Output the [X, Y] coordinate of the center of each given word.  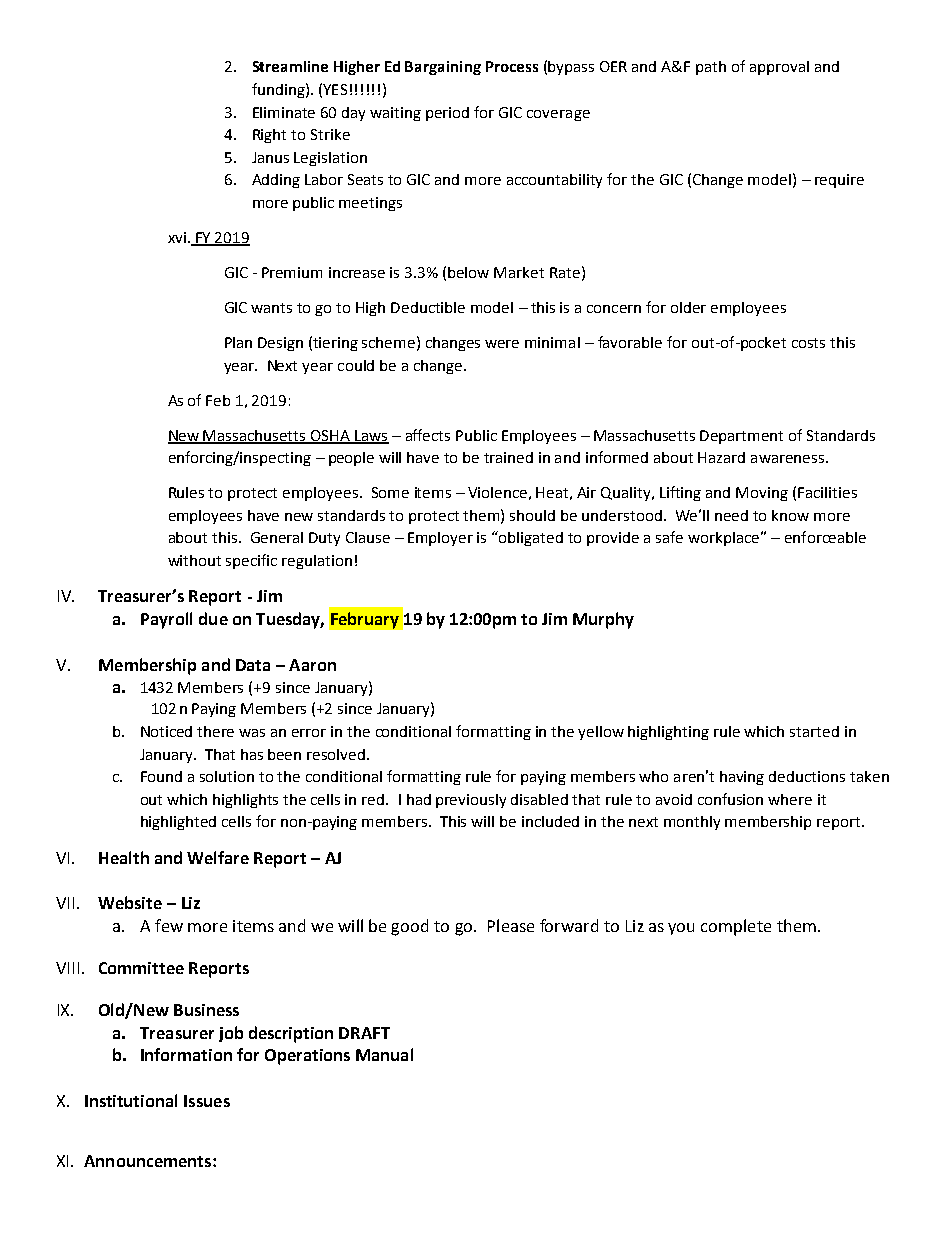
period [447, 114]
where [790, 799]
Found [161, 776]
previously [471, 801]
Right [269, 136]
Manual [384, 1054]
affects [428, 435]
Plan [238, 342]
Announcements [147, 1161]
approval [779, 68]
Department [741, 437]
